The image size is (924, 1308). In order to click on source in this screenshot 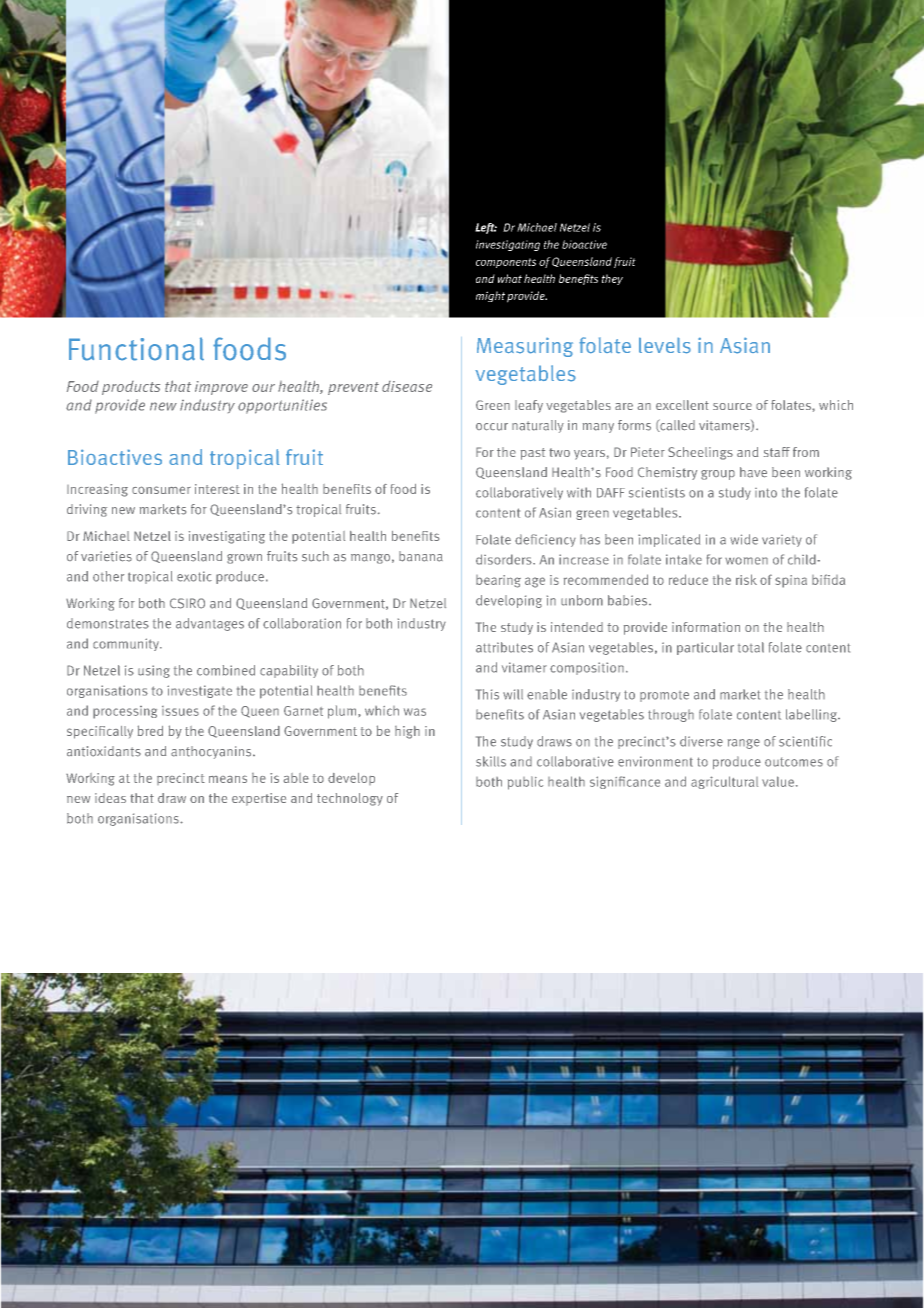, I will do `click(732, 406)`.
